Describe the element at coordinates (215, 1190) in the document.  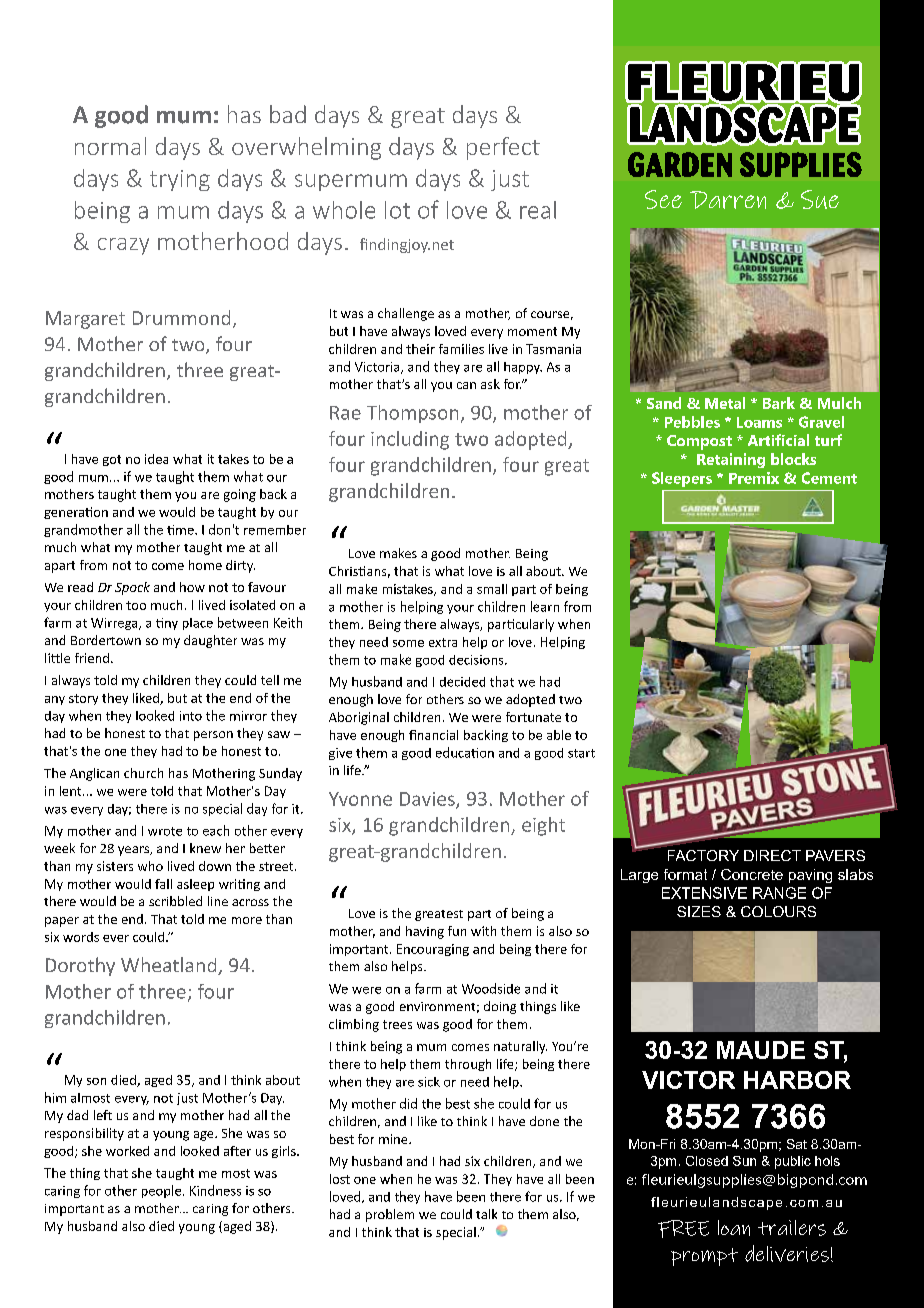
I see `Kindness` at that location.
